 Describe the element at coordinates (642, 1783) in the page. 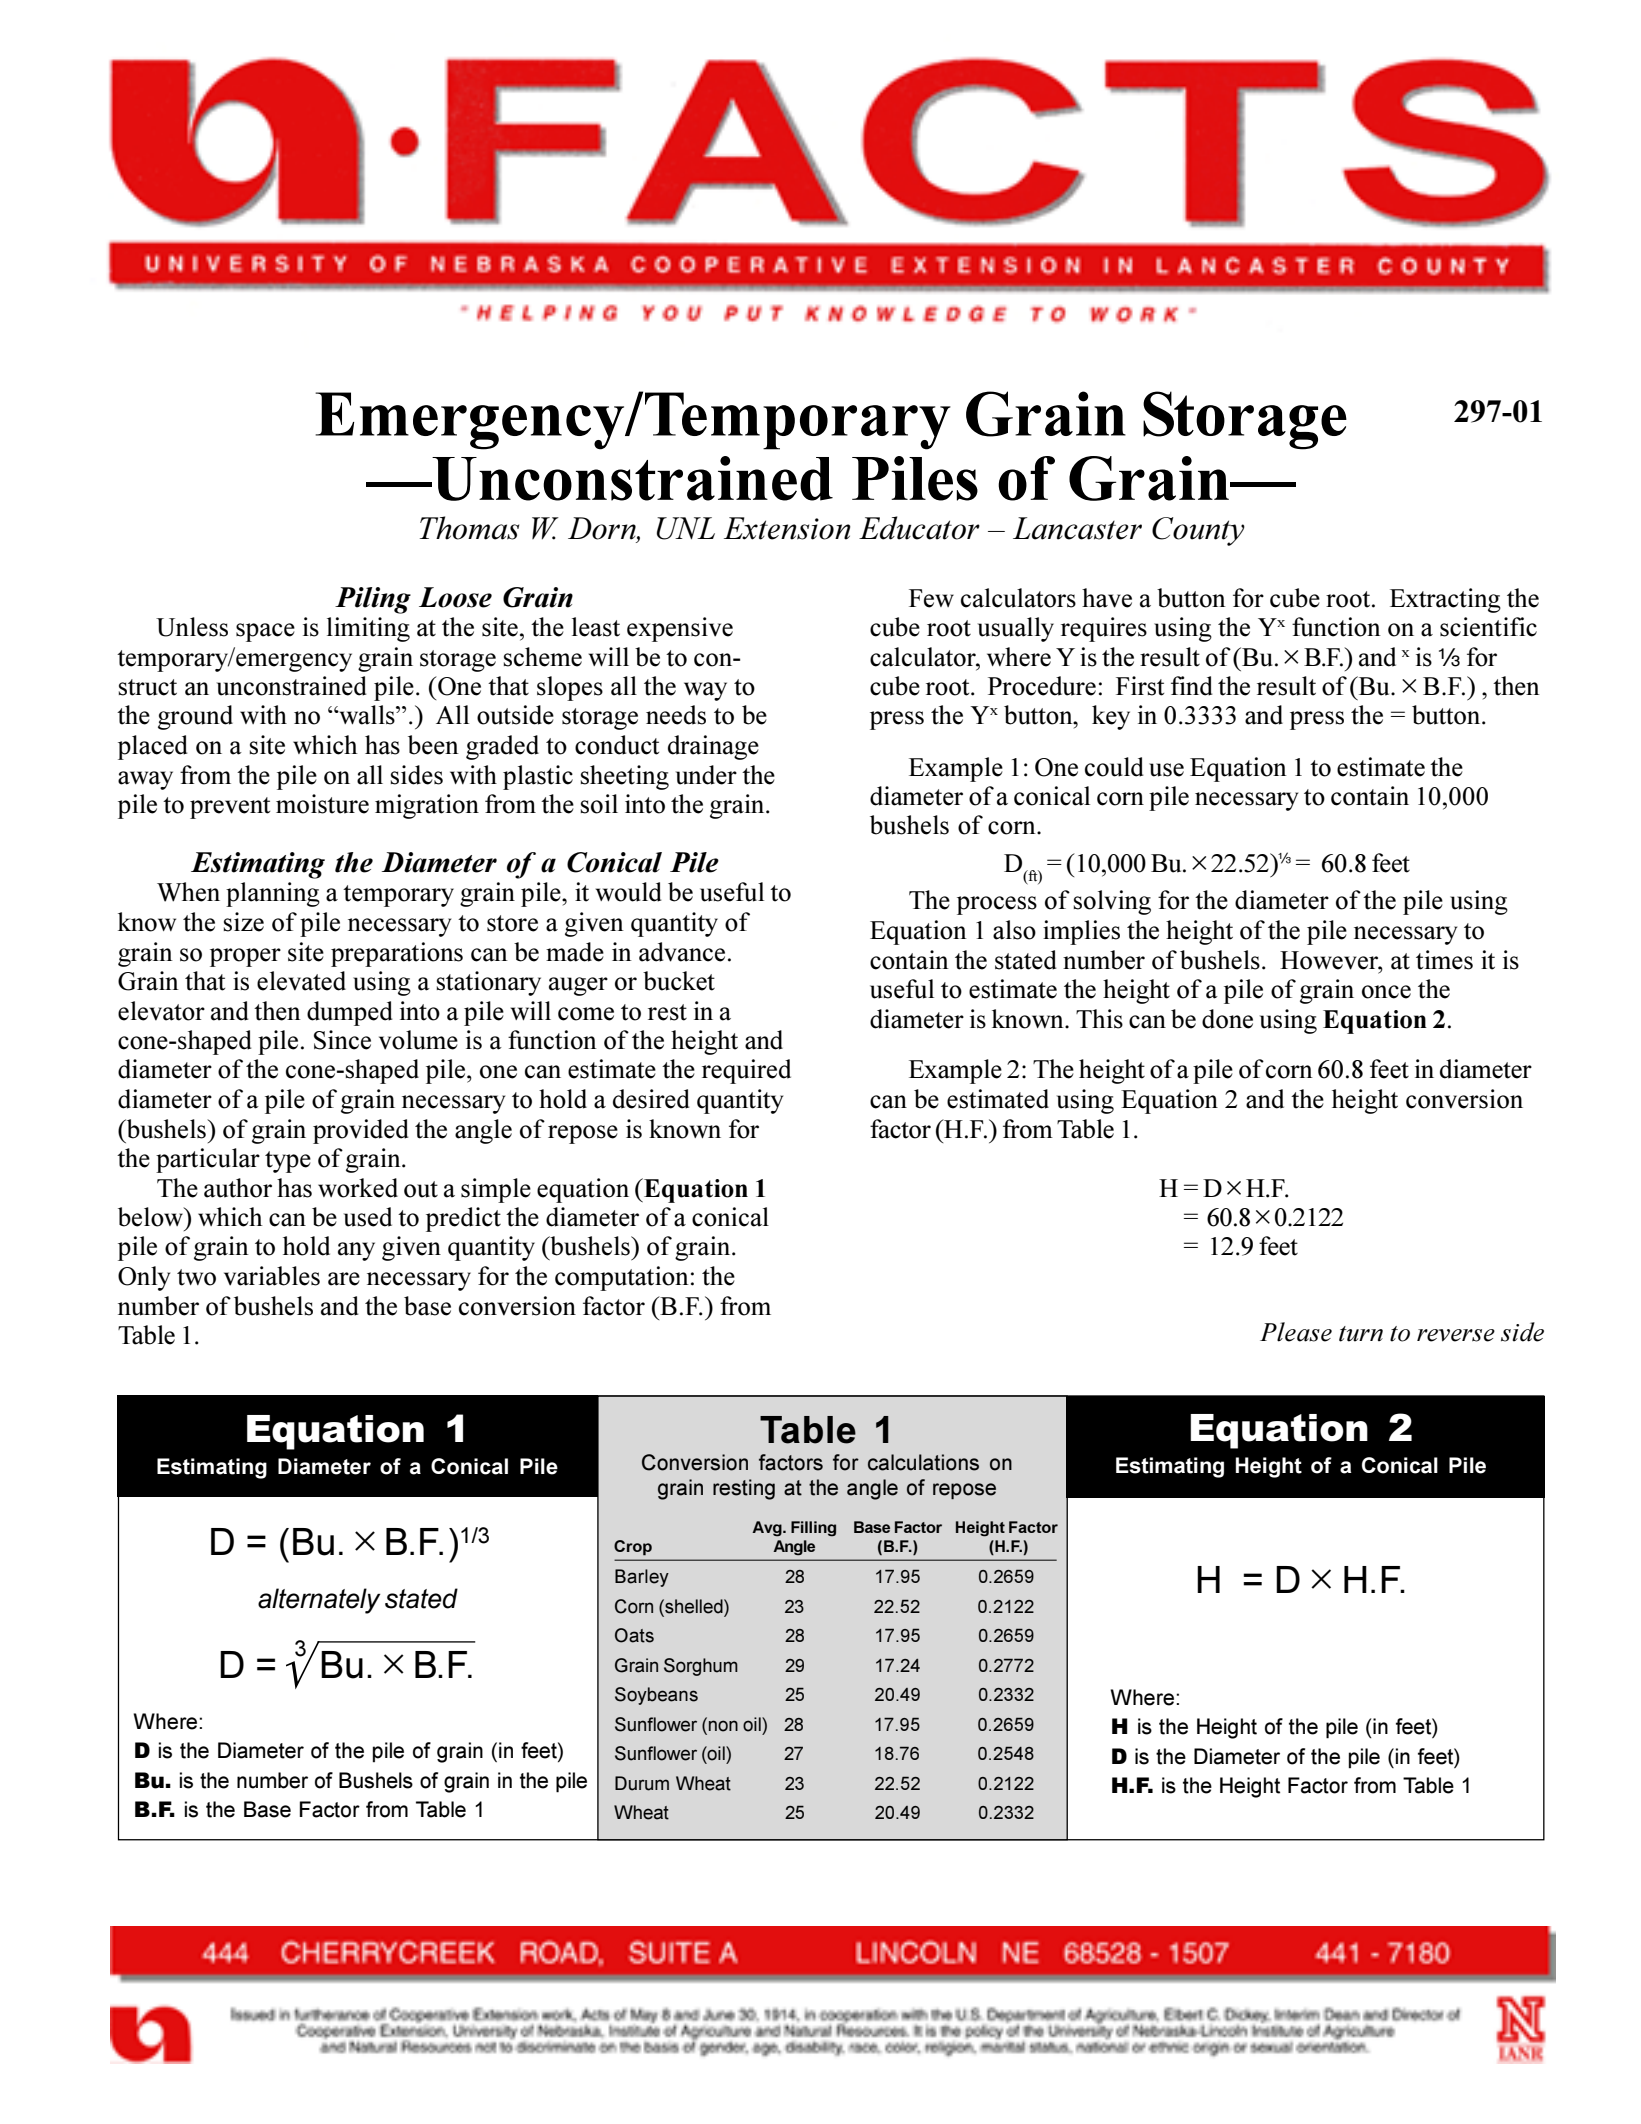

I see `Durum` at that location.
